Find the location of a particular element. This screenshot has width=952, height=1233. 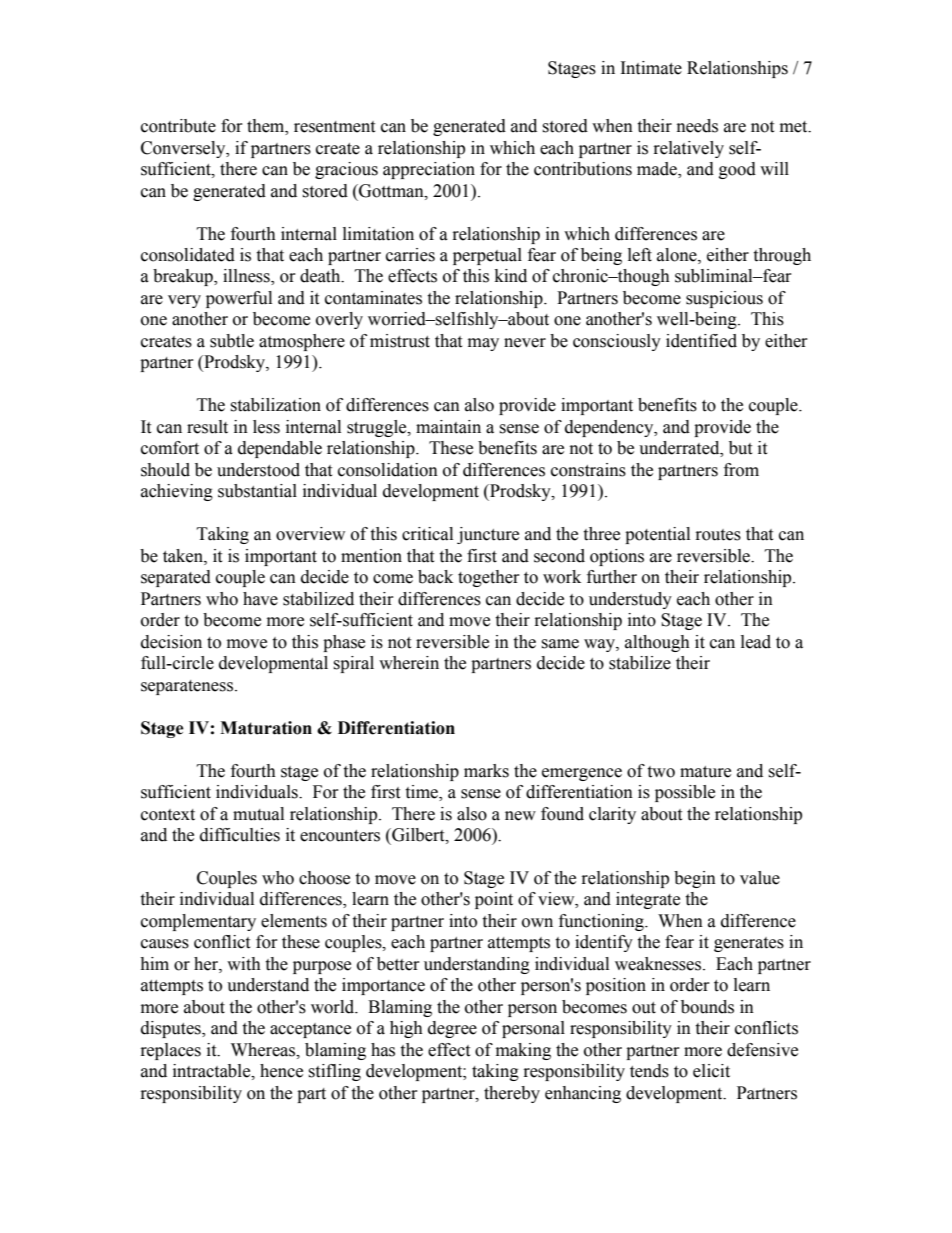

lead is located at coordinates (756, 642).
